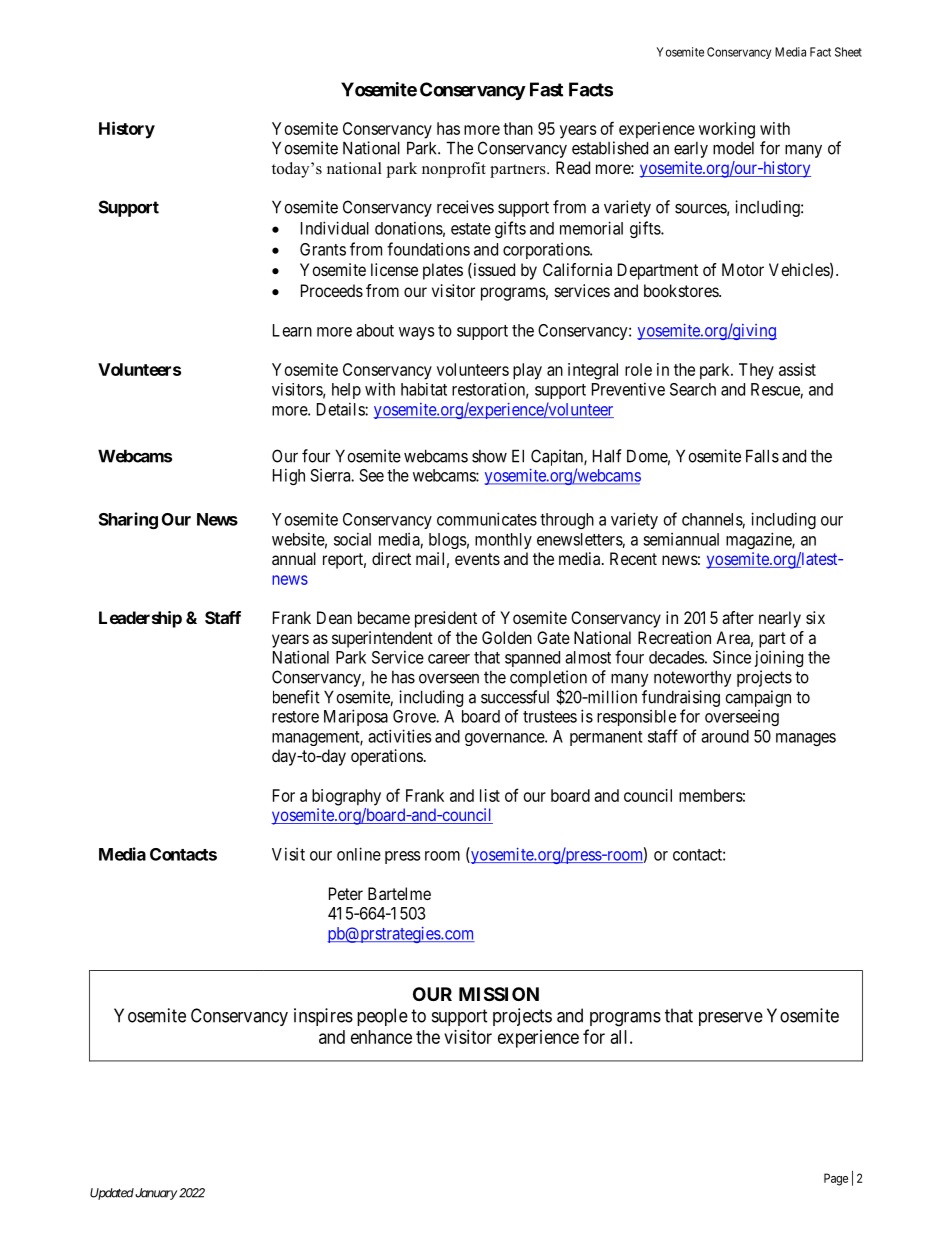 The width and height of the image is (952, 1233). Describe the element at coordinates (381, 1037) in the image. I see `enhance` at that location.
